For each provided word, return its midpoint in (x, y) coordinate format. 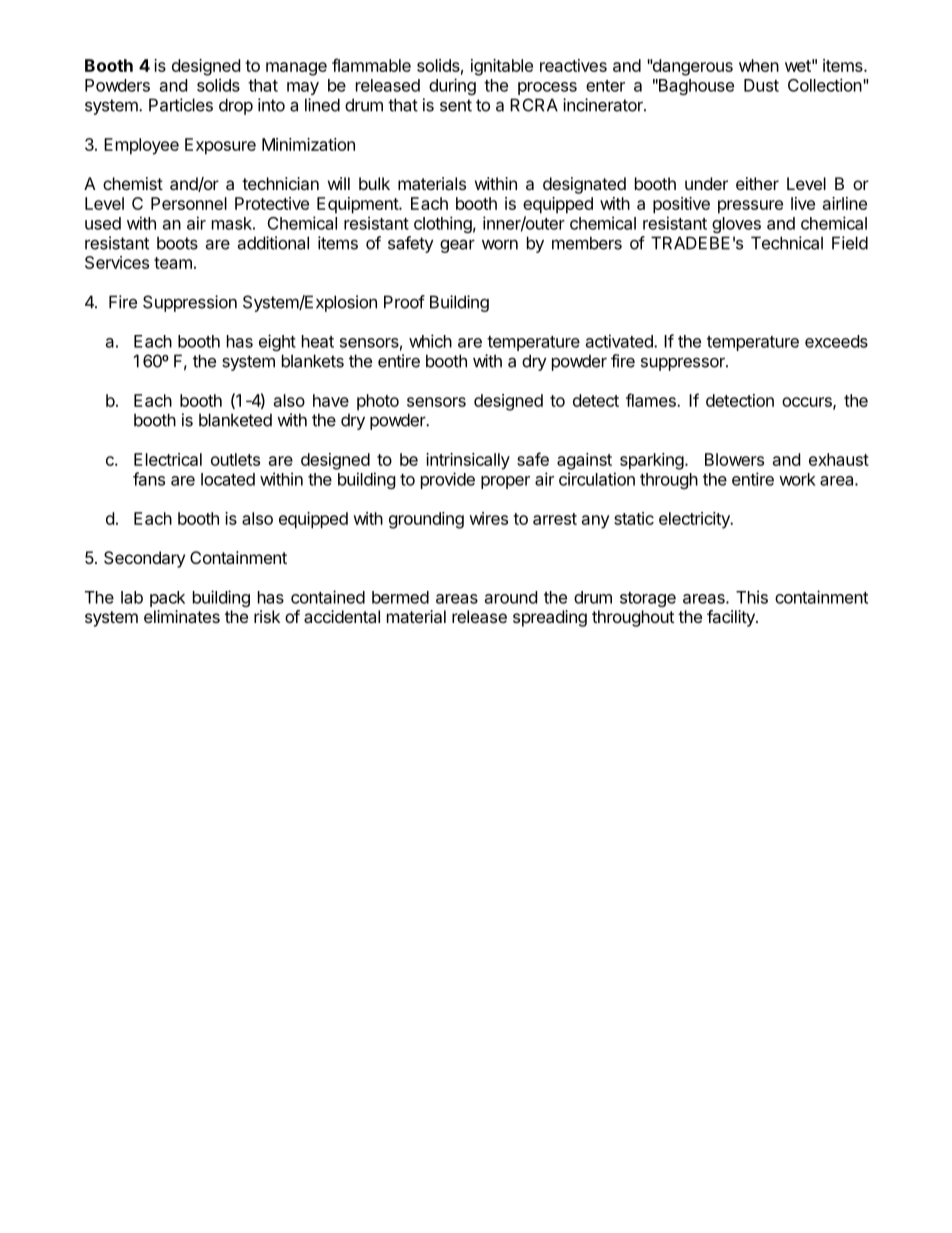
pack (167, 599)
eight (277, 342)
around (511, 597)
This (752, 597)
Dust (761, 85)
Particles (181, 105)
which (430, 341)
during (452, 86)
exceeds (836, 341)
